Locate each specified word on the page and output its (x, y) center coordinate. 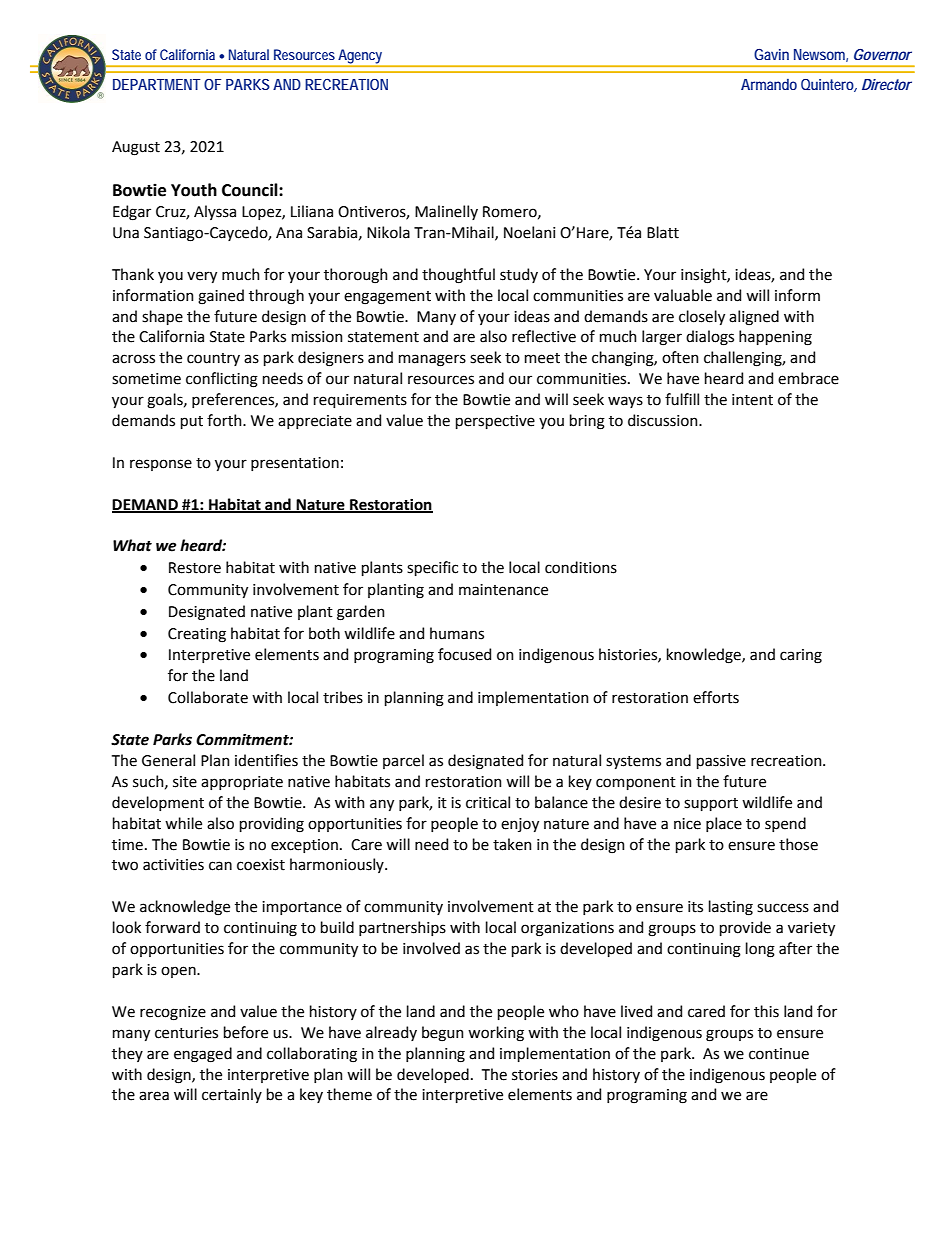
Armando (769, 84)
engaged (203, 1055)
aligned (754, 318)
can (220, 866)
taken (512, 844)
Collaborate (208, 697)
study (519, 275)
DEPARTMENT (157, 84)
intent (752, 400)
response (161, 465)
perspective (495, 422)
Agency (360, 56)
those (798, 844)
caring (801, 656)
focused (464, 654)
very (202, 277)
